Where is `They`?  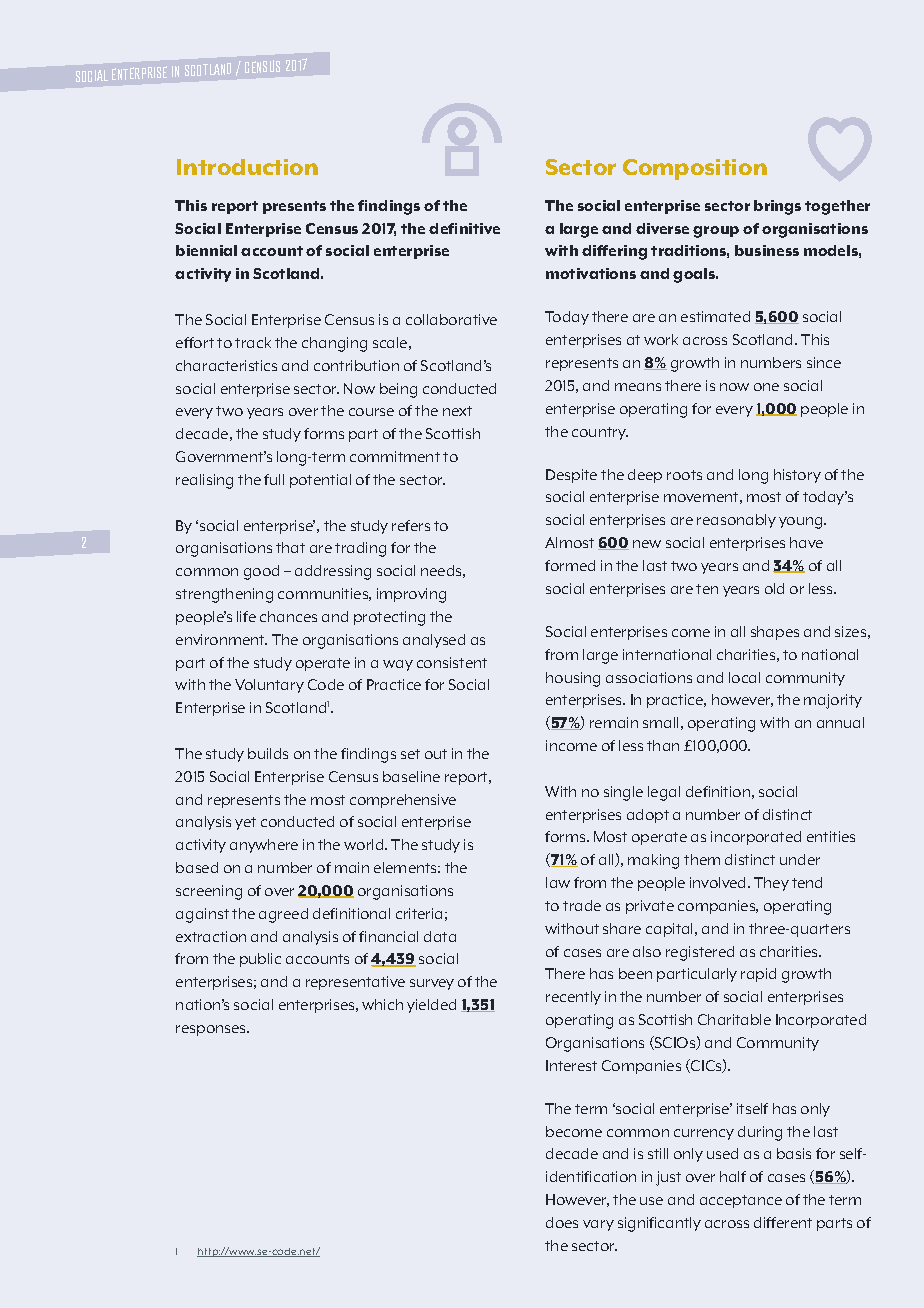 They is located at coordinates (771, 884).
